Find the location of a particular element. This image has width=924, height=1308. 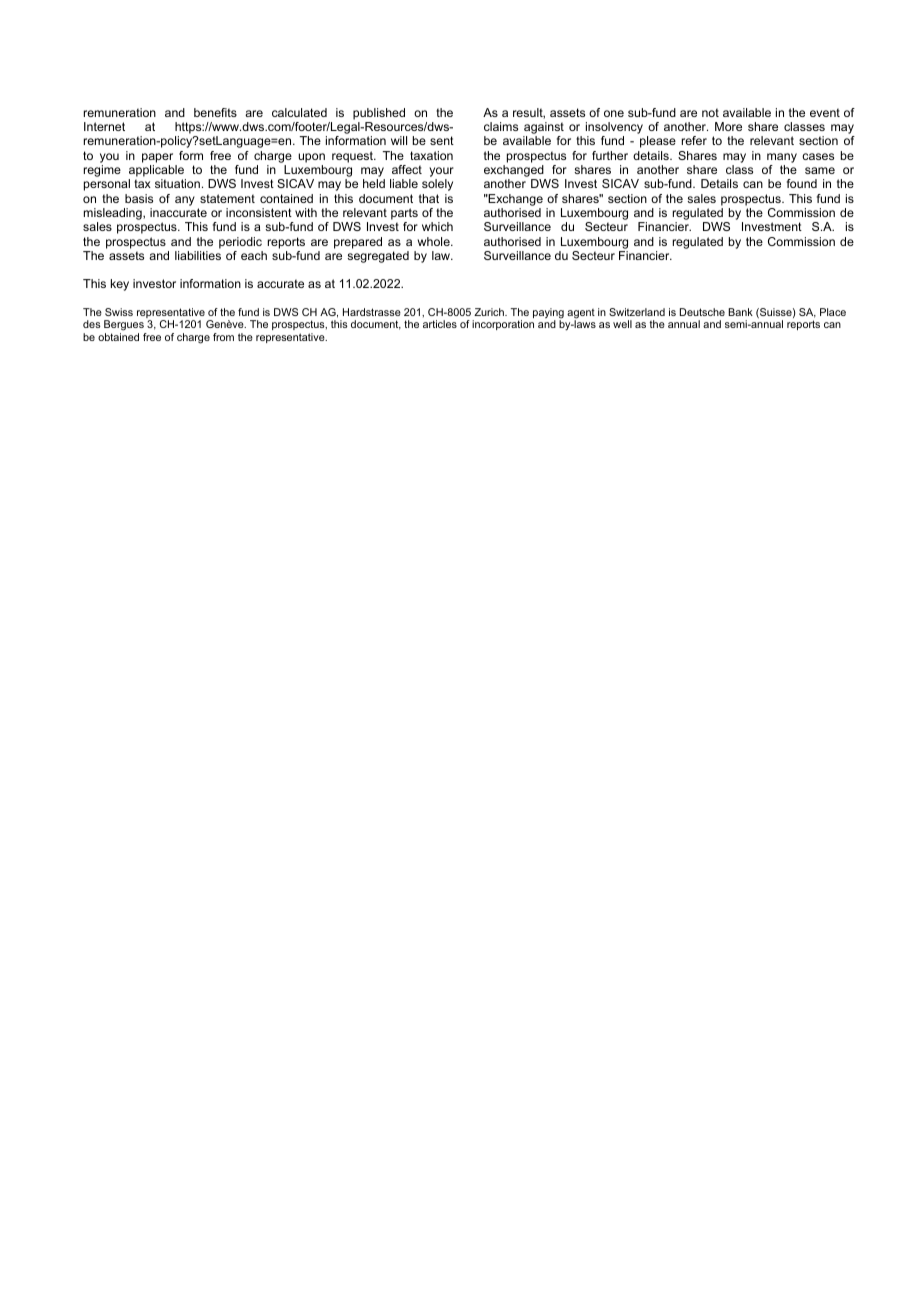

More is located at coordinates (728, 126).
